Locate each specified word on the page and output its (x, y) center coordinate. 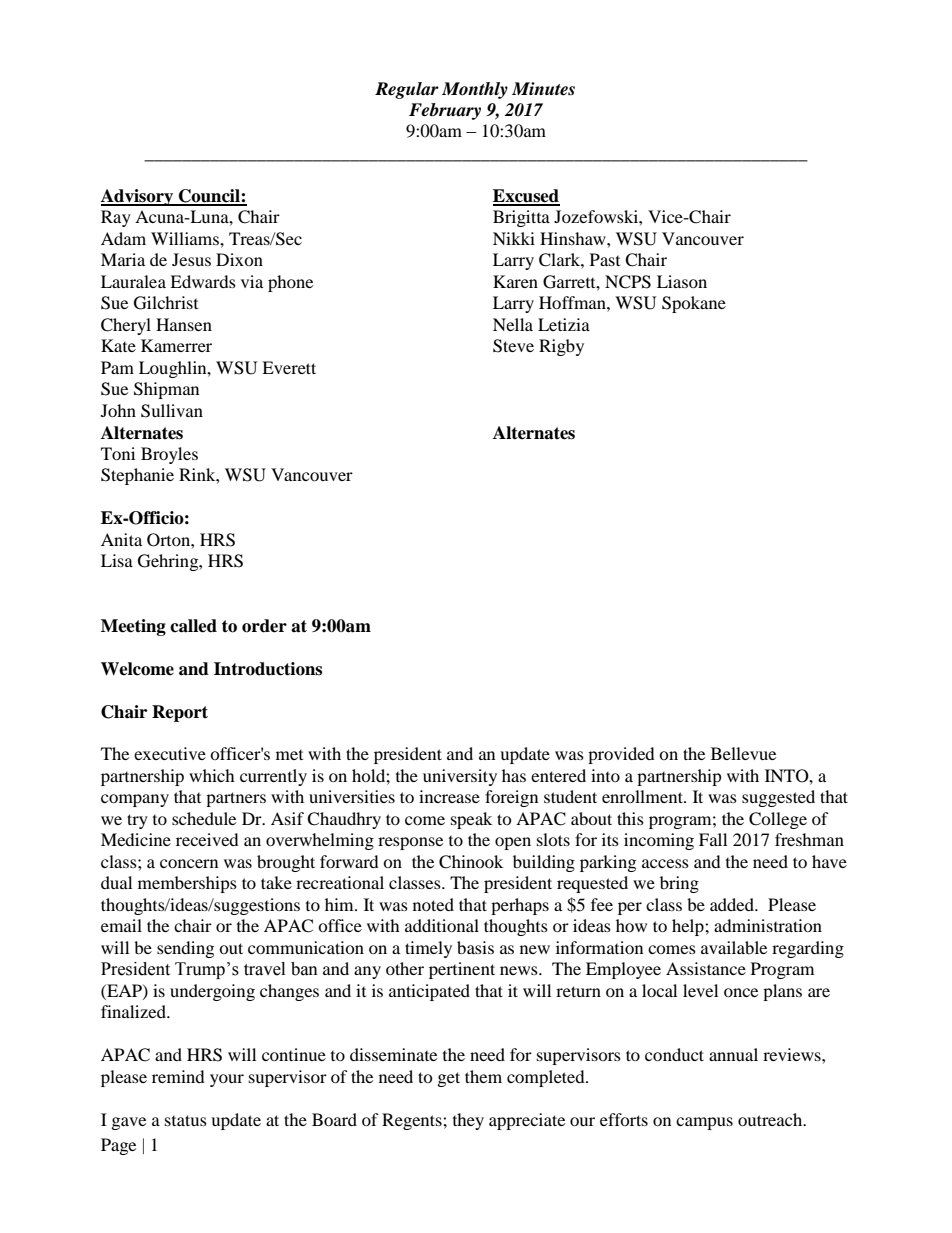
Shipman (166, 390)
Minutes (543, 89)
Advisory (138, 197)
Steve (513, 346)
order (264, 626)
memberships (187, 884)
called (193, 626)
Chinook (471, 862)
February (445, 111)
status (186, 1120)
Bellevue (743, 753)
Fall (713, 839)
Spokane (694, 304)
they (468, 1121)
